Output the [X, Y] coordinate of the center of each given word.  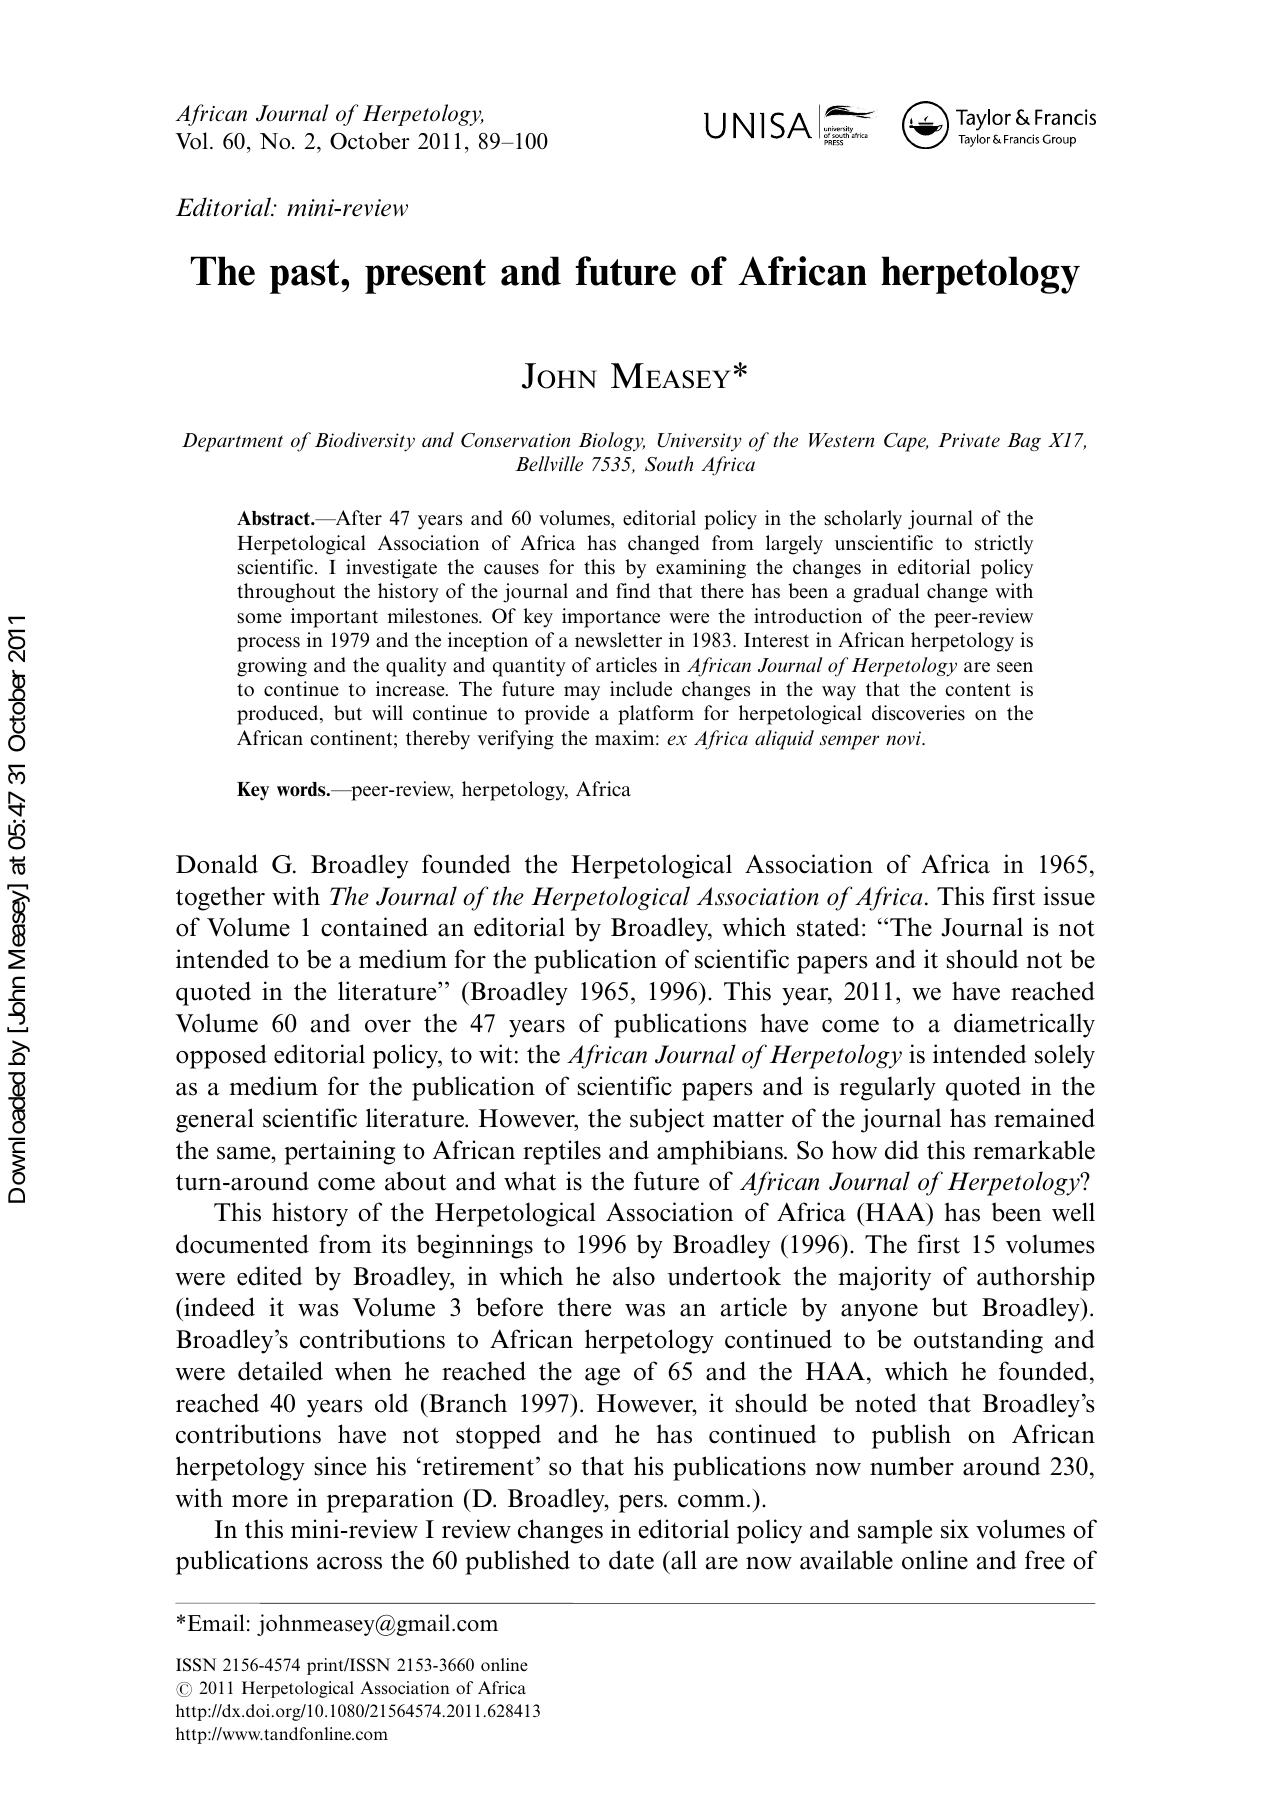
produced [279, 715]
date [631, 1560]
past [306, 276]
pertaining [339, 1152]
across [349, 1563]
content [978, 690]
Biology [611, 442]
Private [969, 440]
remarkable [1034, 1150]
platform [656, 715]
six [955, 1529]
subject [667, 1120]
